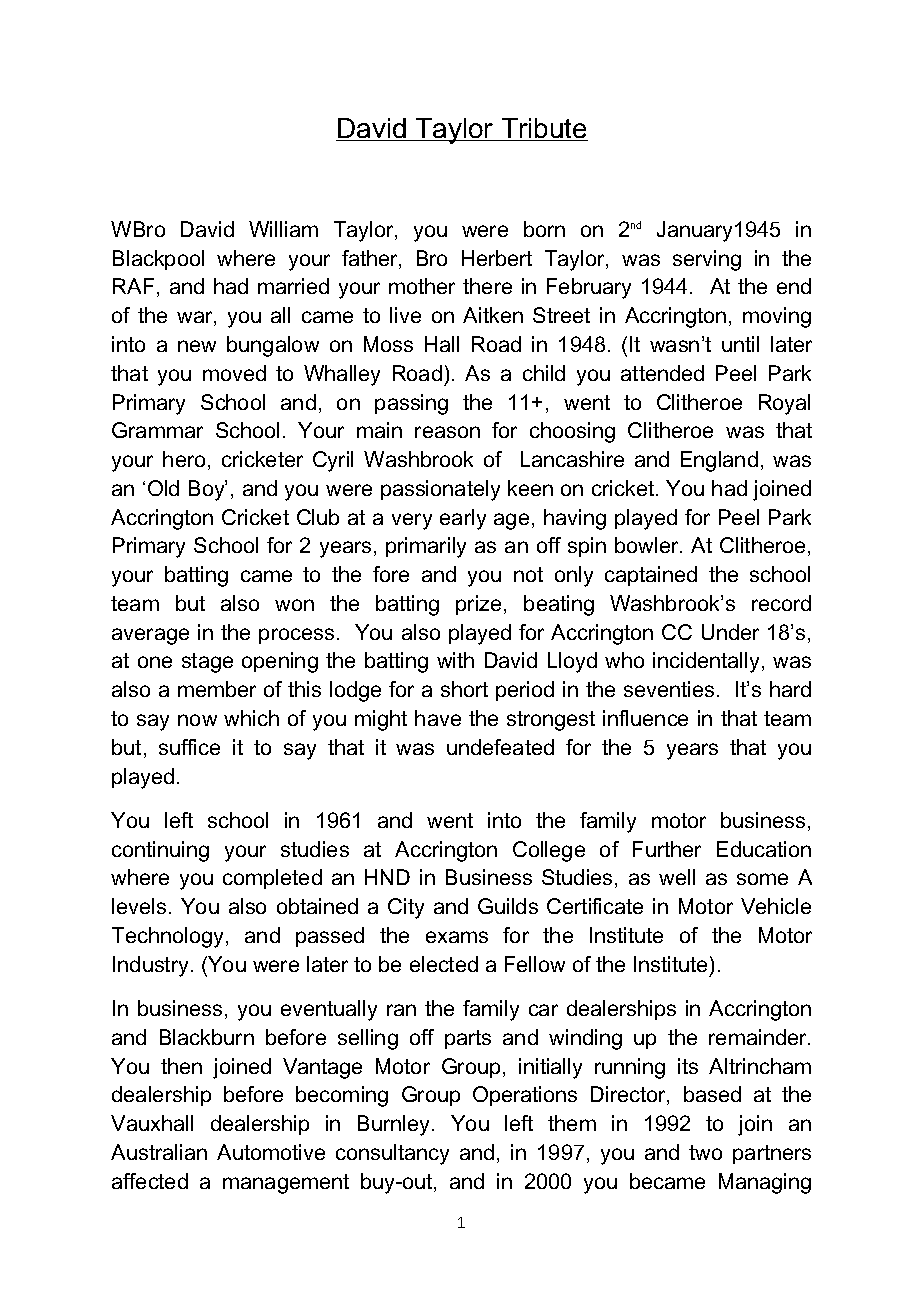 Image resolution: width=924 pixels, height=1307 pixels. I want to click on Tribute, so click(543, 129).
